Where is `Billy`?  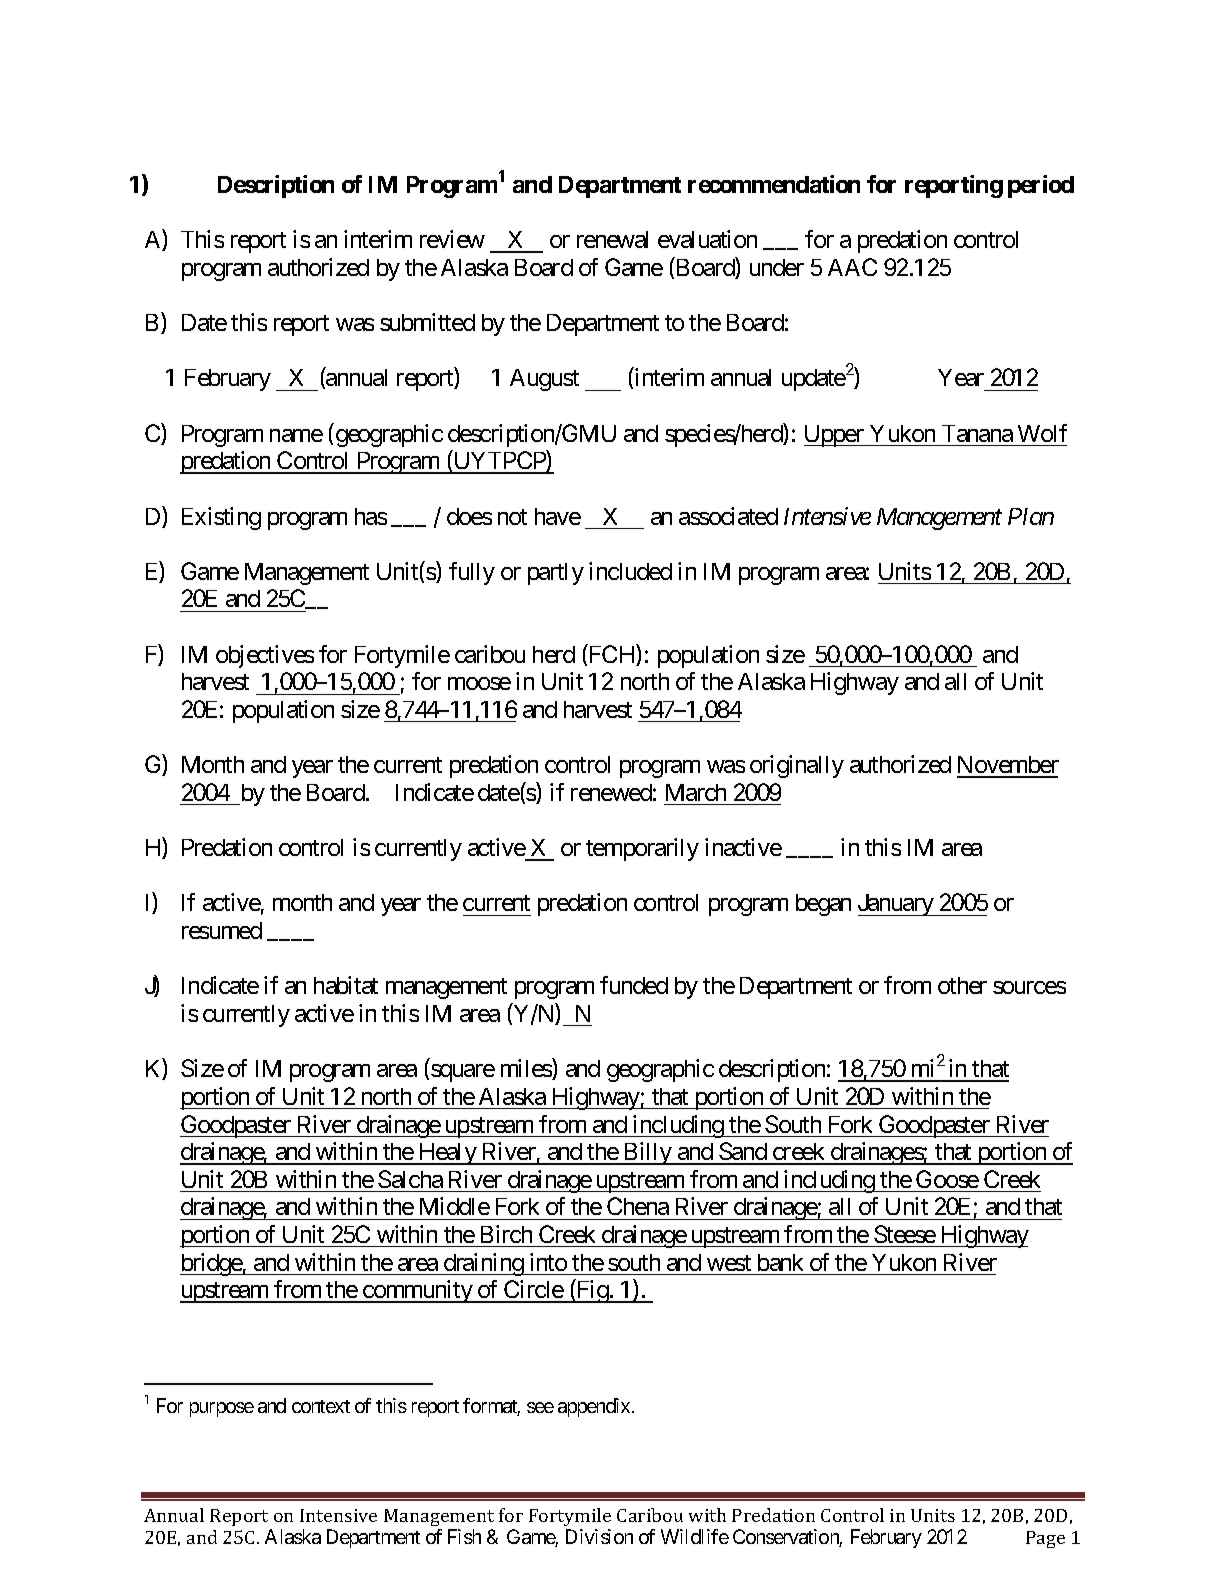 Billy is located at coordinates (647, 1153).
